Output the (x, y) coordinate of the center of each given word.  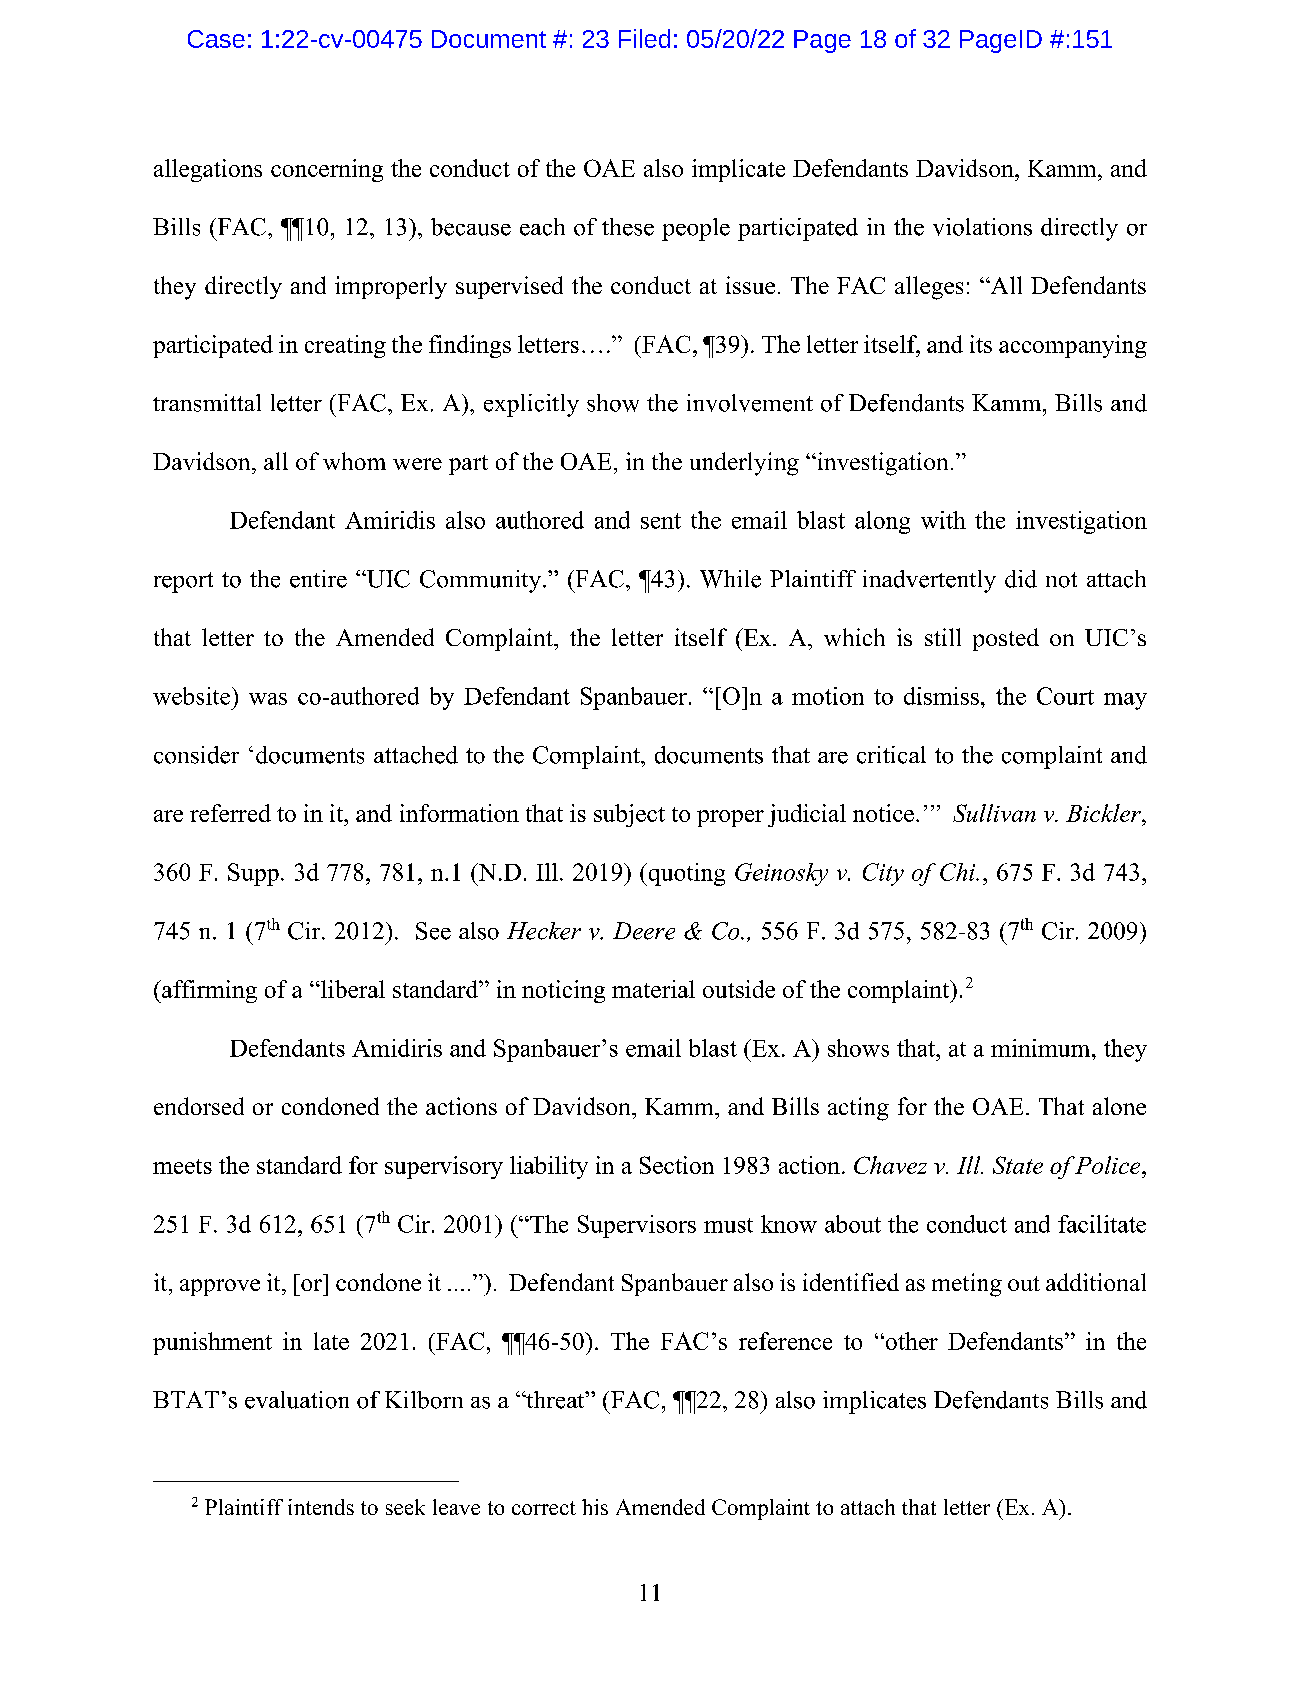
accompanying (1073, 346)
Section (677, 1165)
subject (629, 815)
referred (230, 813)
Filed (644, 38)
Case (216, 39)
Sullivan (994, 813)
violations (982, 227)
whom (354, 461)
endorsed (199, 1106)
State (1018, 1165)
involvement (750, 403)
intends (321, 1507)
